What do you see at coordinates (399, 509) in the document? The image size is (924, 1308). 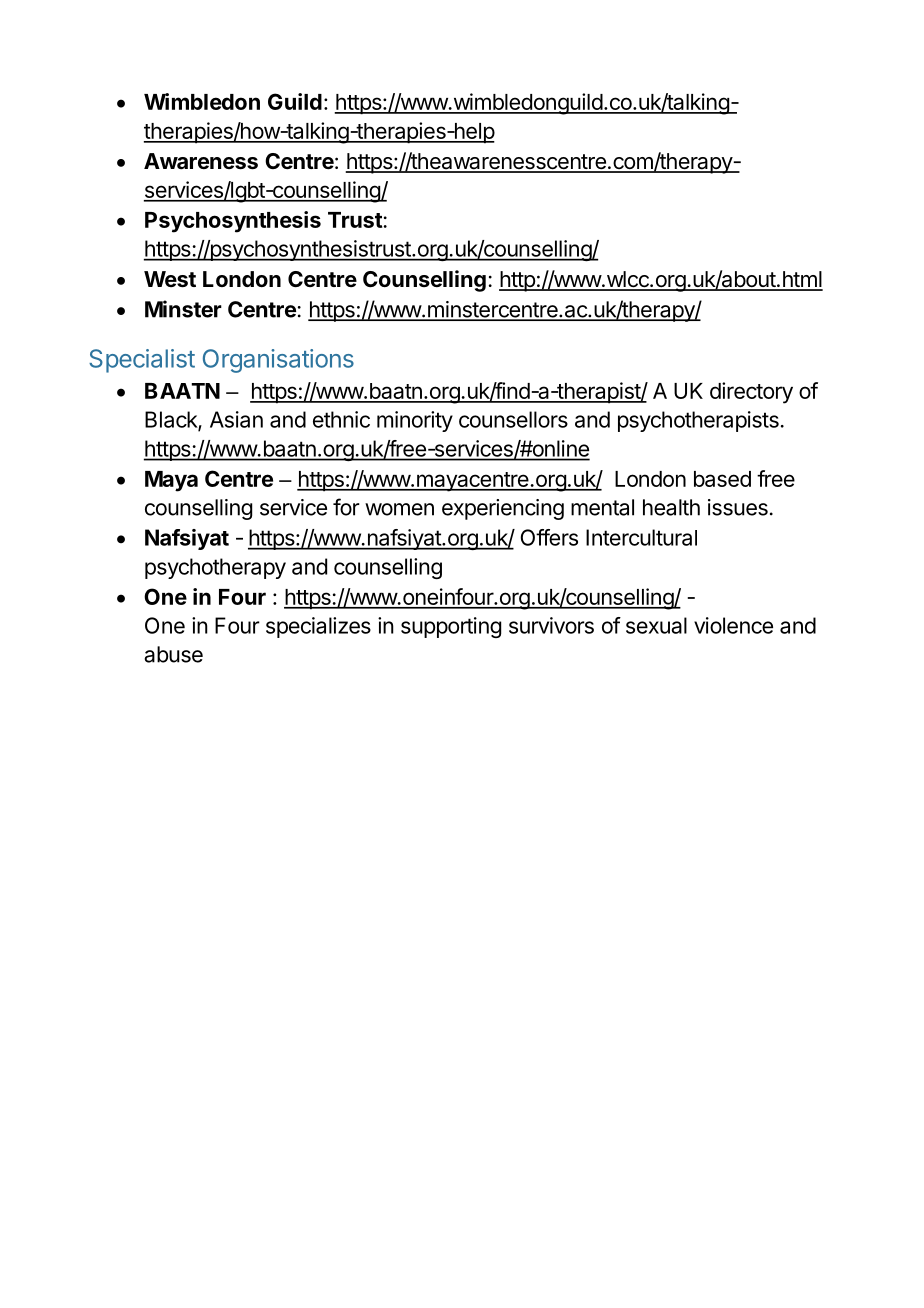 I see `women` at bounding box center [399, 509].
